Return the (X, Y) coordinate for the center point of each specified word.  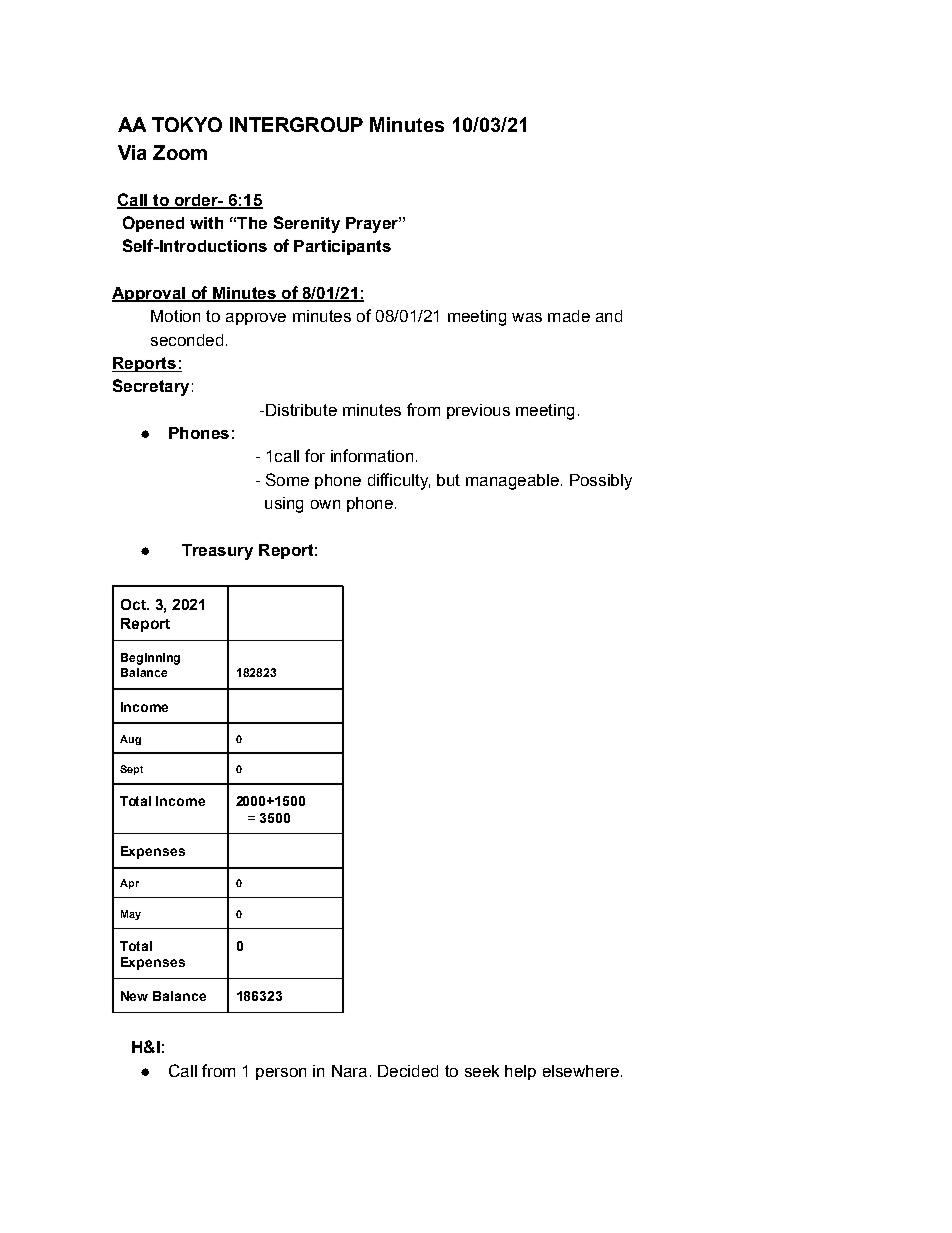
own (325, 504)
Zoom (180, 152)
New (134, 996)
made (569, 316)
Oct (134, 604)
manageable (512, 482)
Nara (349, 1071)
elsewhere (581, 1071)
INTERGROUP (296, 124)
